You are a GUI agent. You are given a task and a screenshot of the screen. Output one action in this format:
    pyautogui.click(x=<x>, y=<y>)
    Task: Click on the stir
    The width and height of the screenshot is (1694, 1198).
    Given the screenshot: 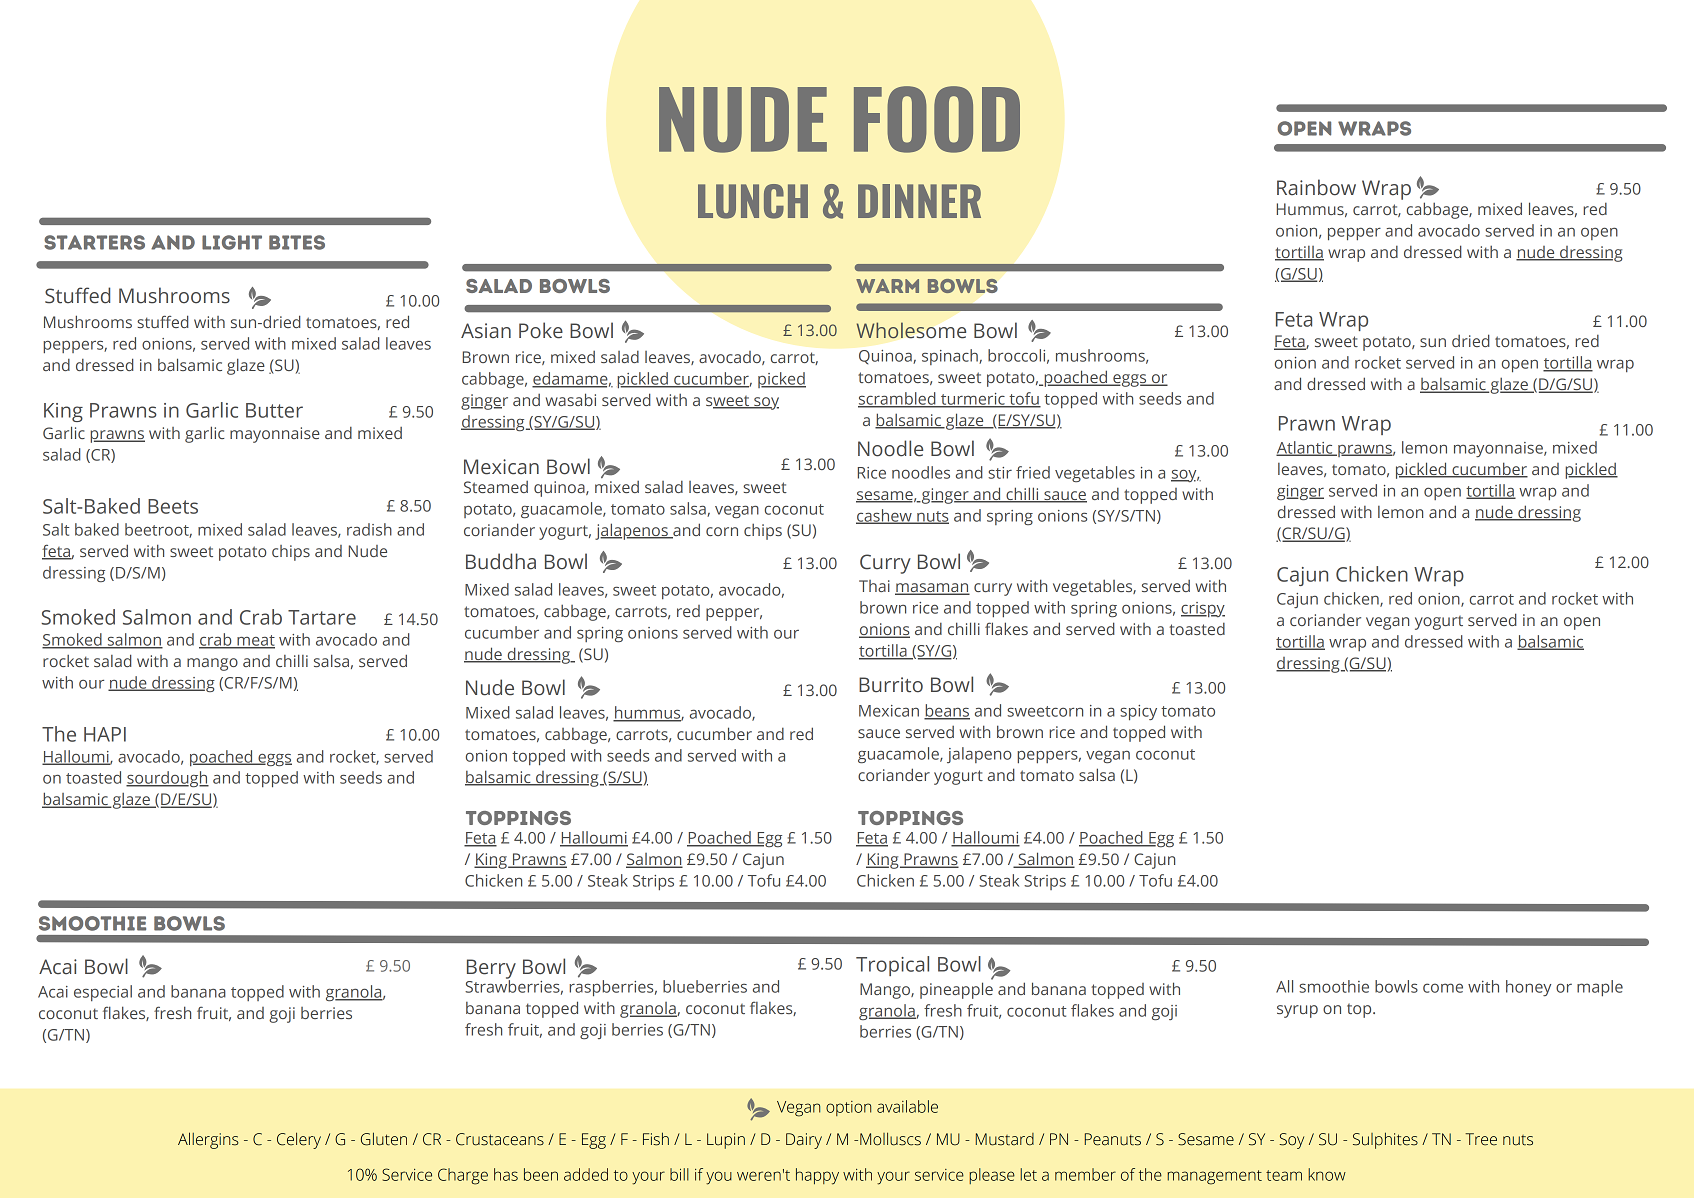 What is the action you would take?
    pyautogui.click(x=1000, y=473)
